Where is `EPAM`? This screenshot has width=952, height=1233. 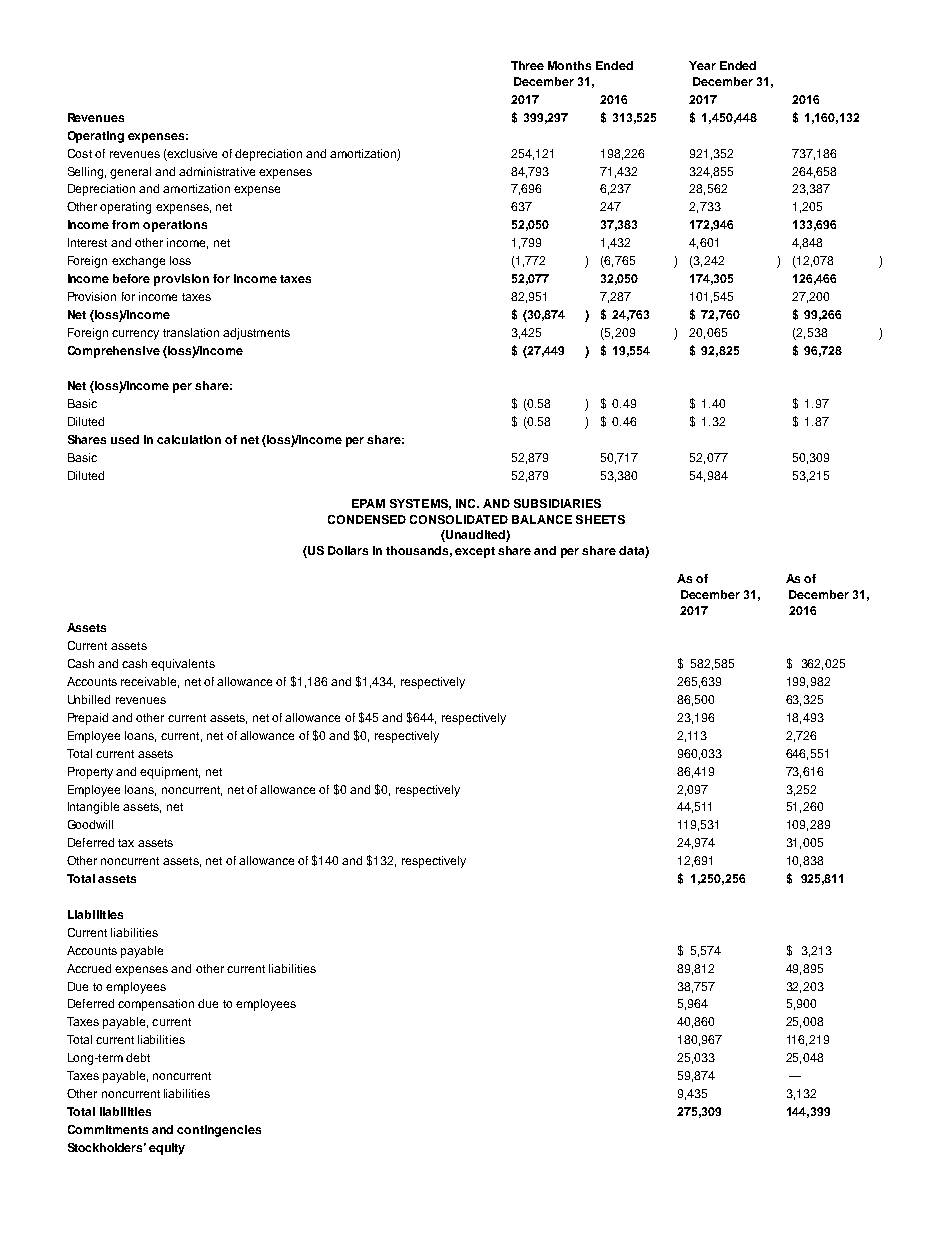
EPAM is located at coordinates (368, 503).
